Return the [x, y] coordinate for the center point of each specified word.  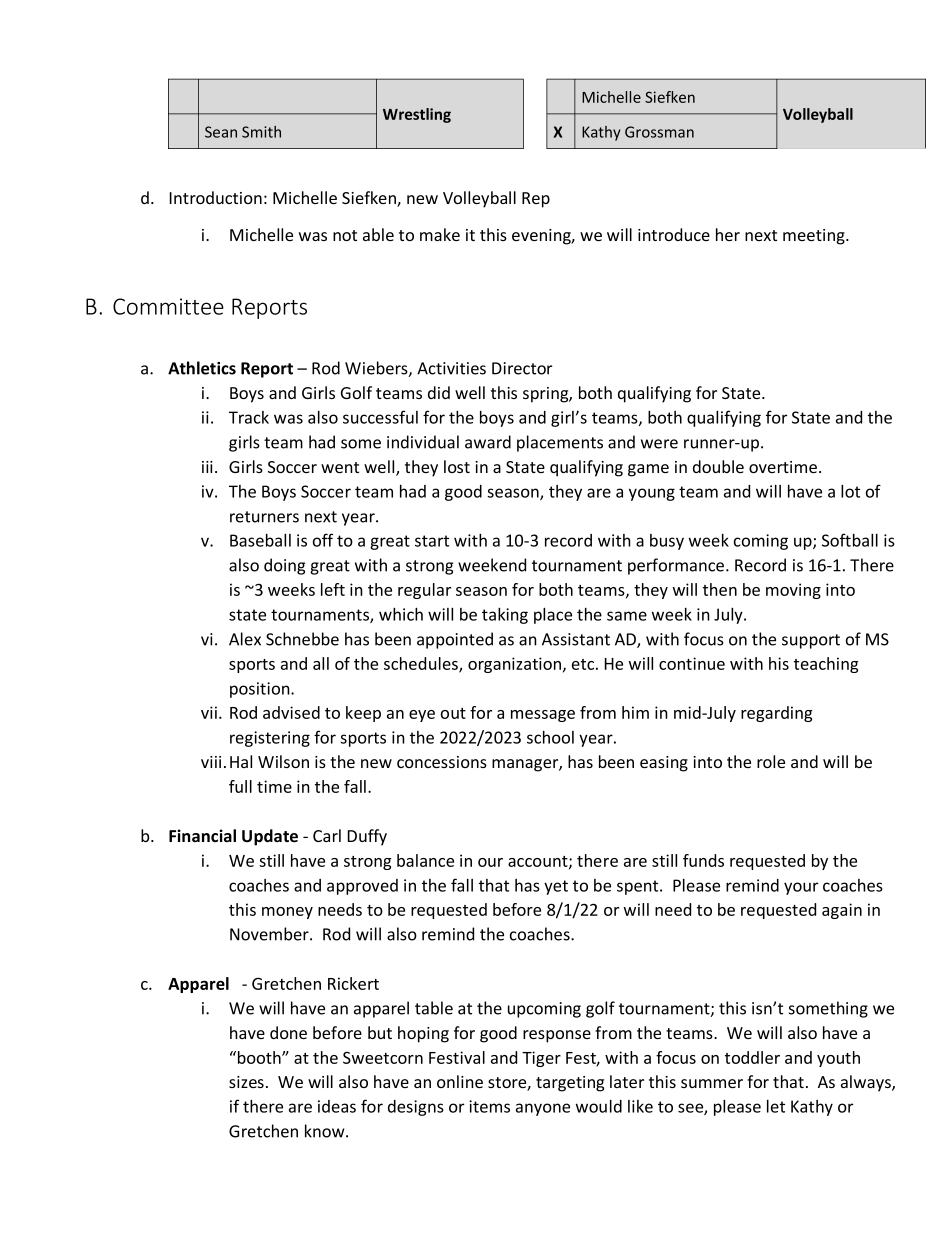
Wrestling [417, 115]
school [550, 737]
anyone [543, 1109]
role [771, 761]
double [718, 466]
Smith [261, 132]
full [240, 786]
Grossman [659, 132]
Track [249, 417]
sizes [246, 1082]
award [488, 442]
